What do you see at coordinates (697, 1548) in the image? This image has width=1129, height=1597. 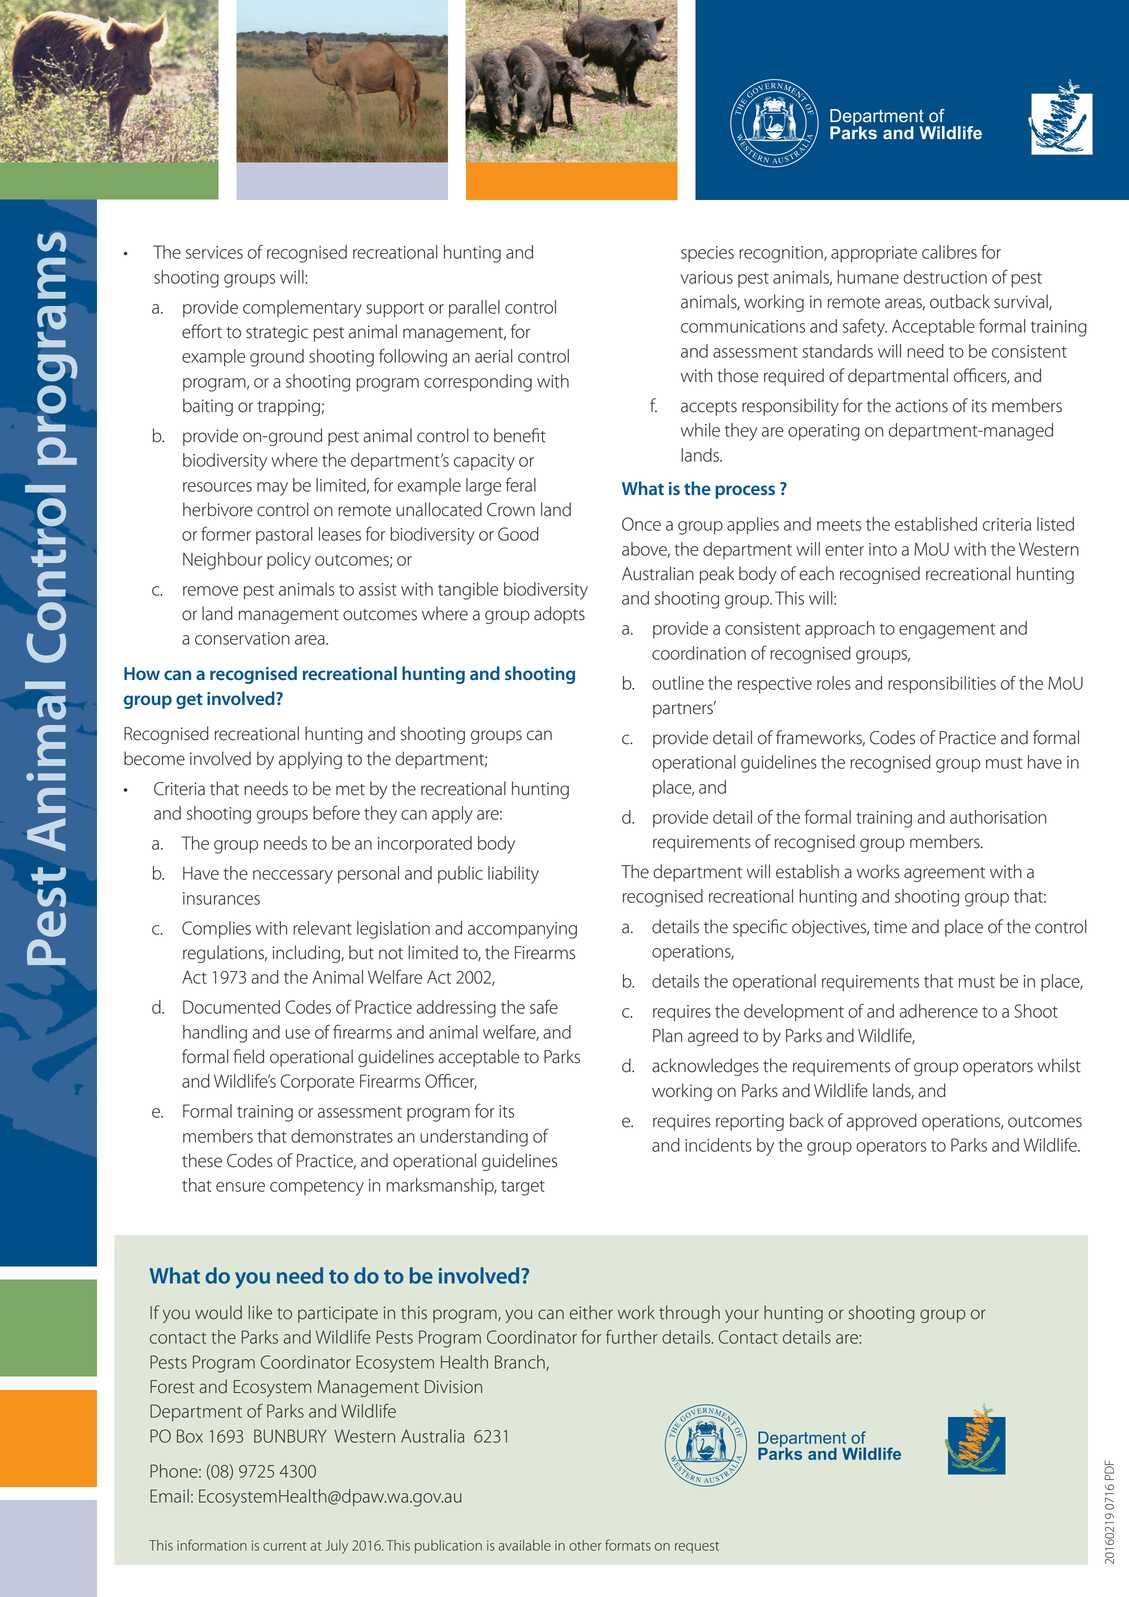 I see `request` at bounding box center [697, 1548].
